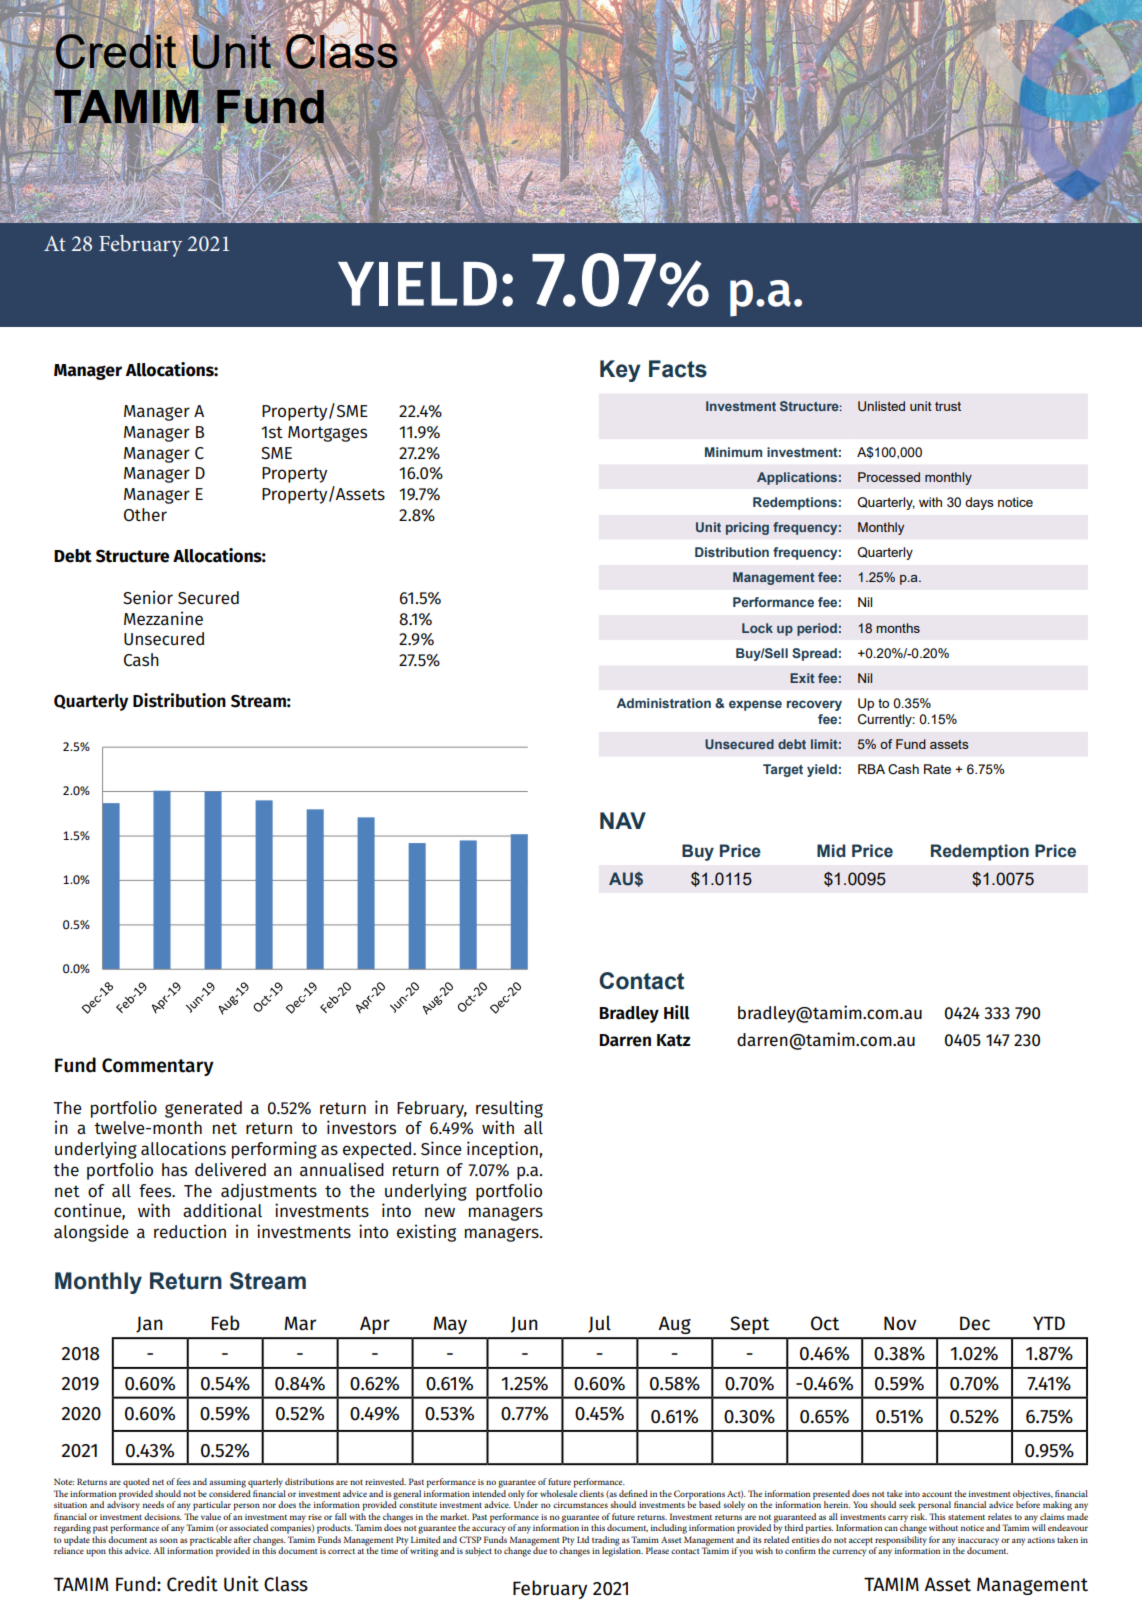  Describe the element at coordinates (174, 1170) in the document. I see `has` at that location.
